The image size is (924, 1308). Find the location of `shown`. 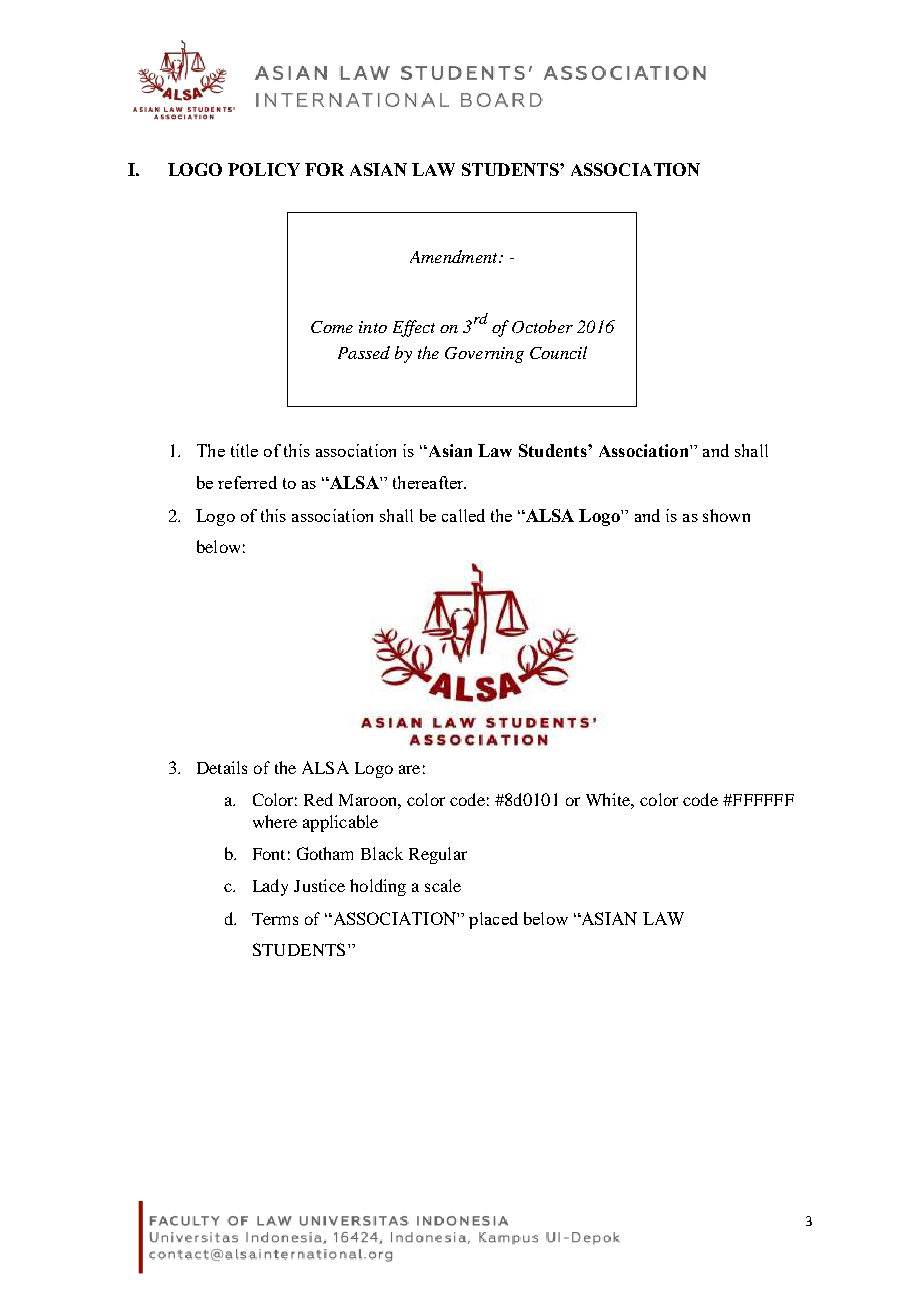

shown is located at coordinates (726, 515).
